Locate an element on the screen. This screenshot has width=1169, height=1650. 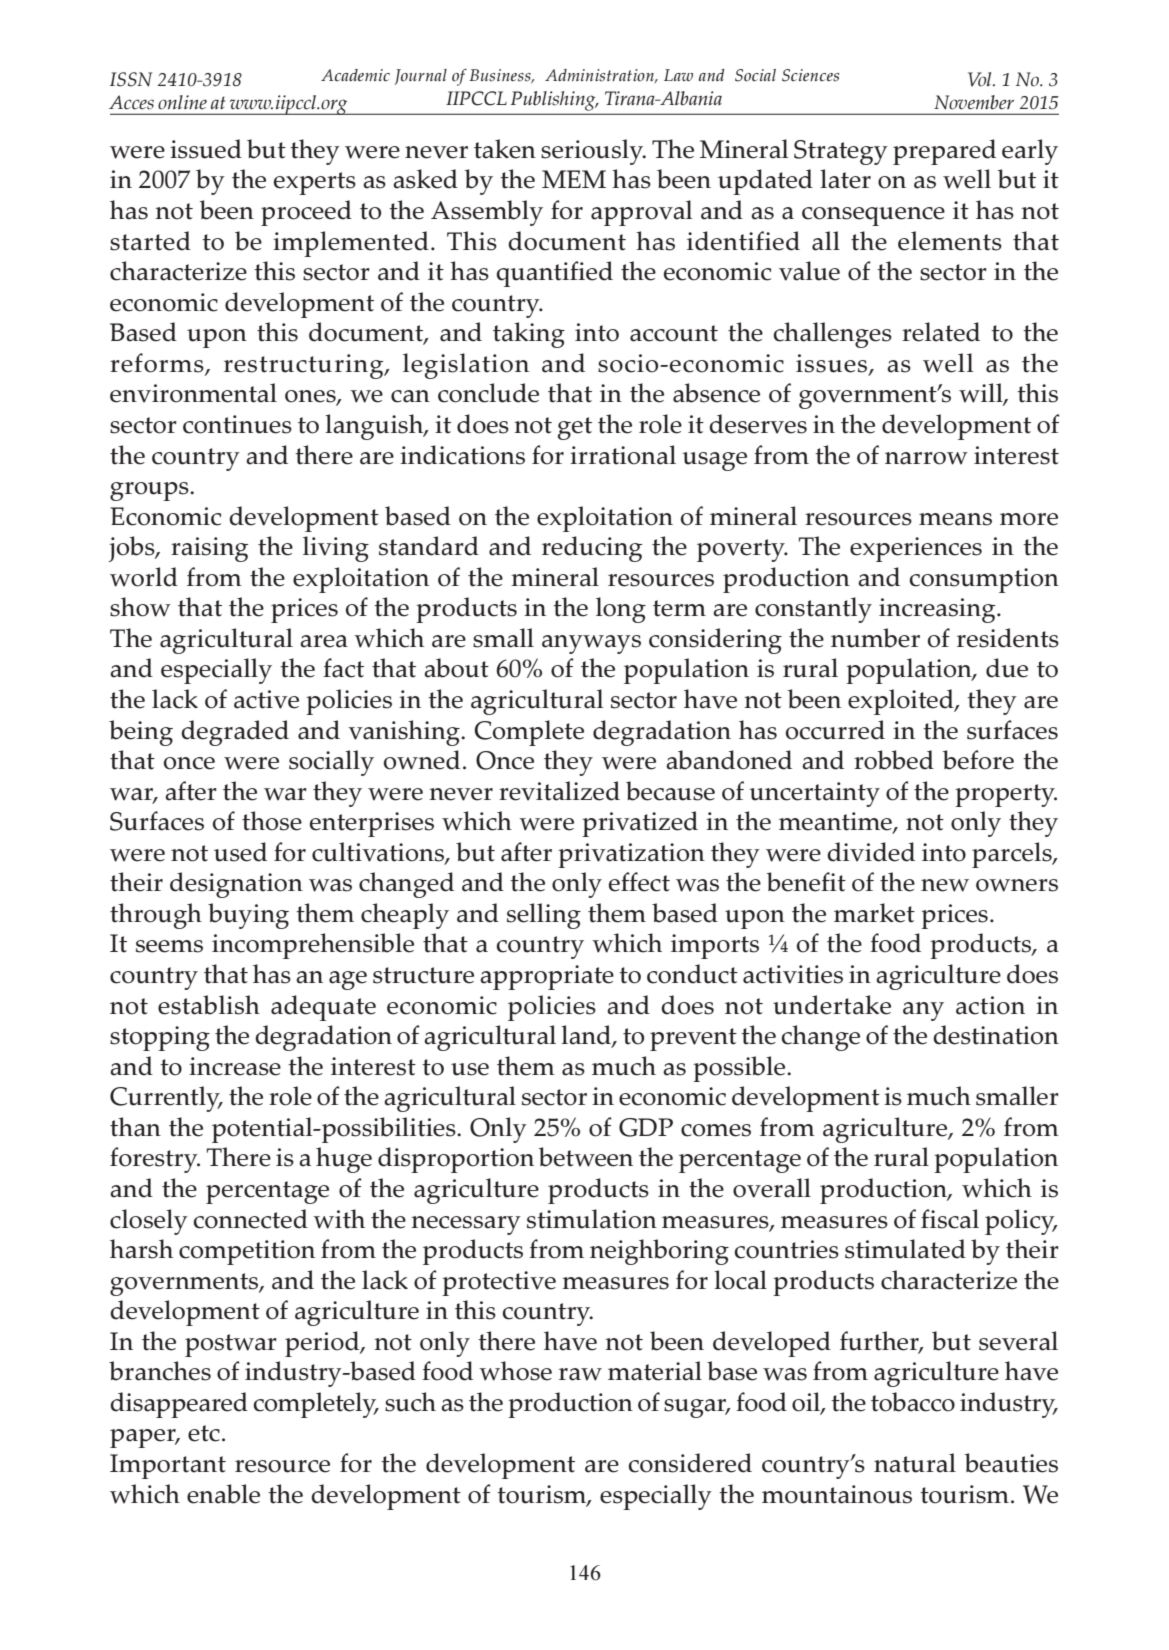
fiscal is located at coordinates (950, 1219).
